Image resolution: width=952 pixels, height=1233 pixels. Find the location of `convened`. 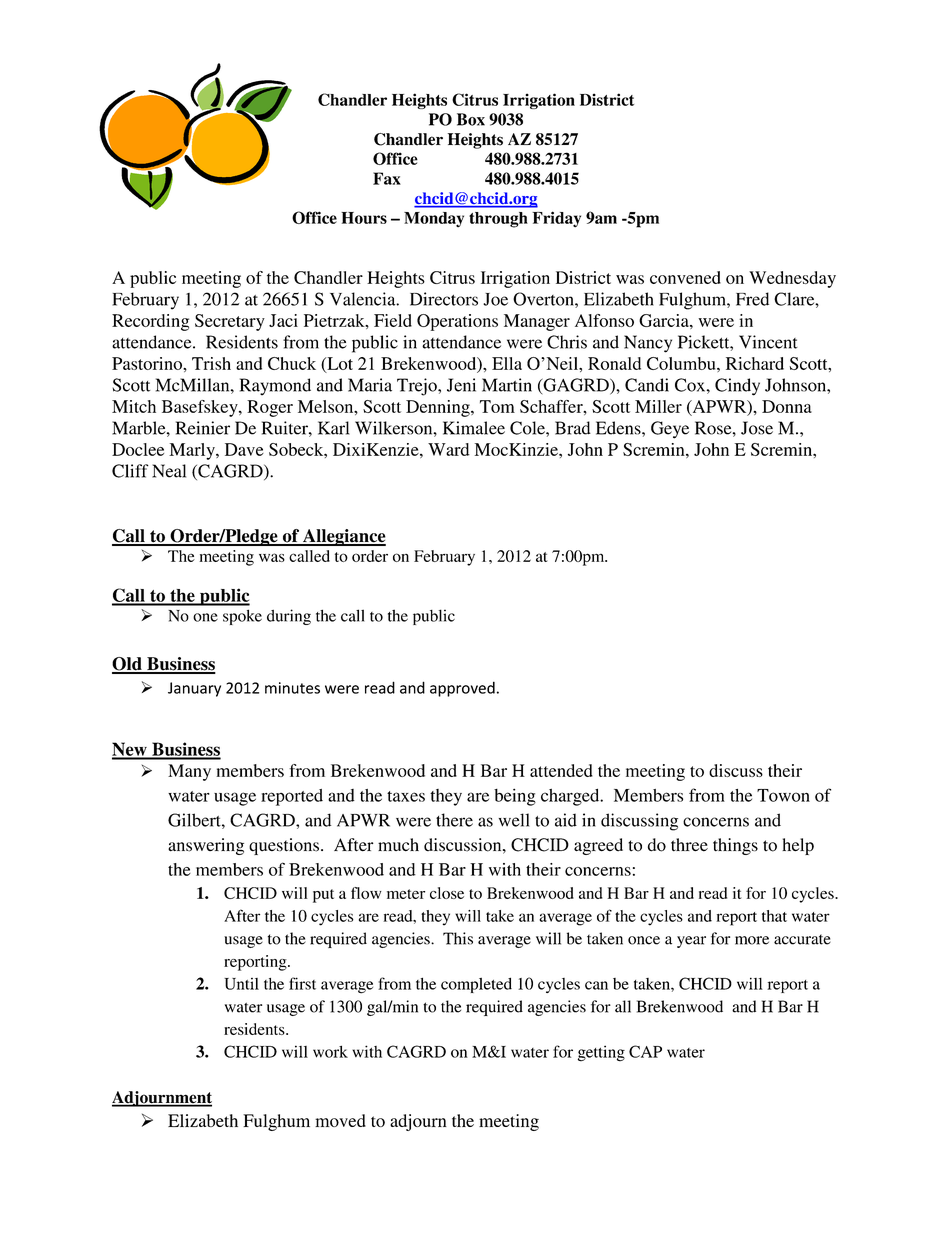

convened is located at coordinates (685, 277).
